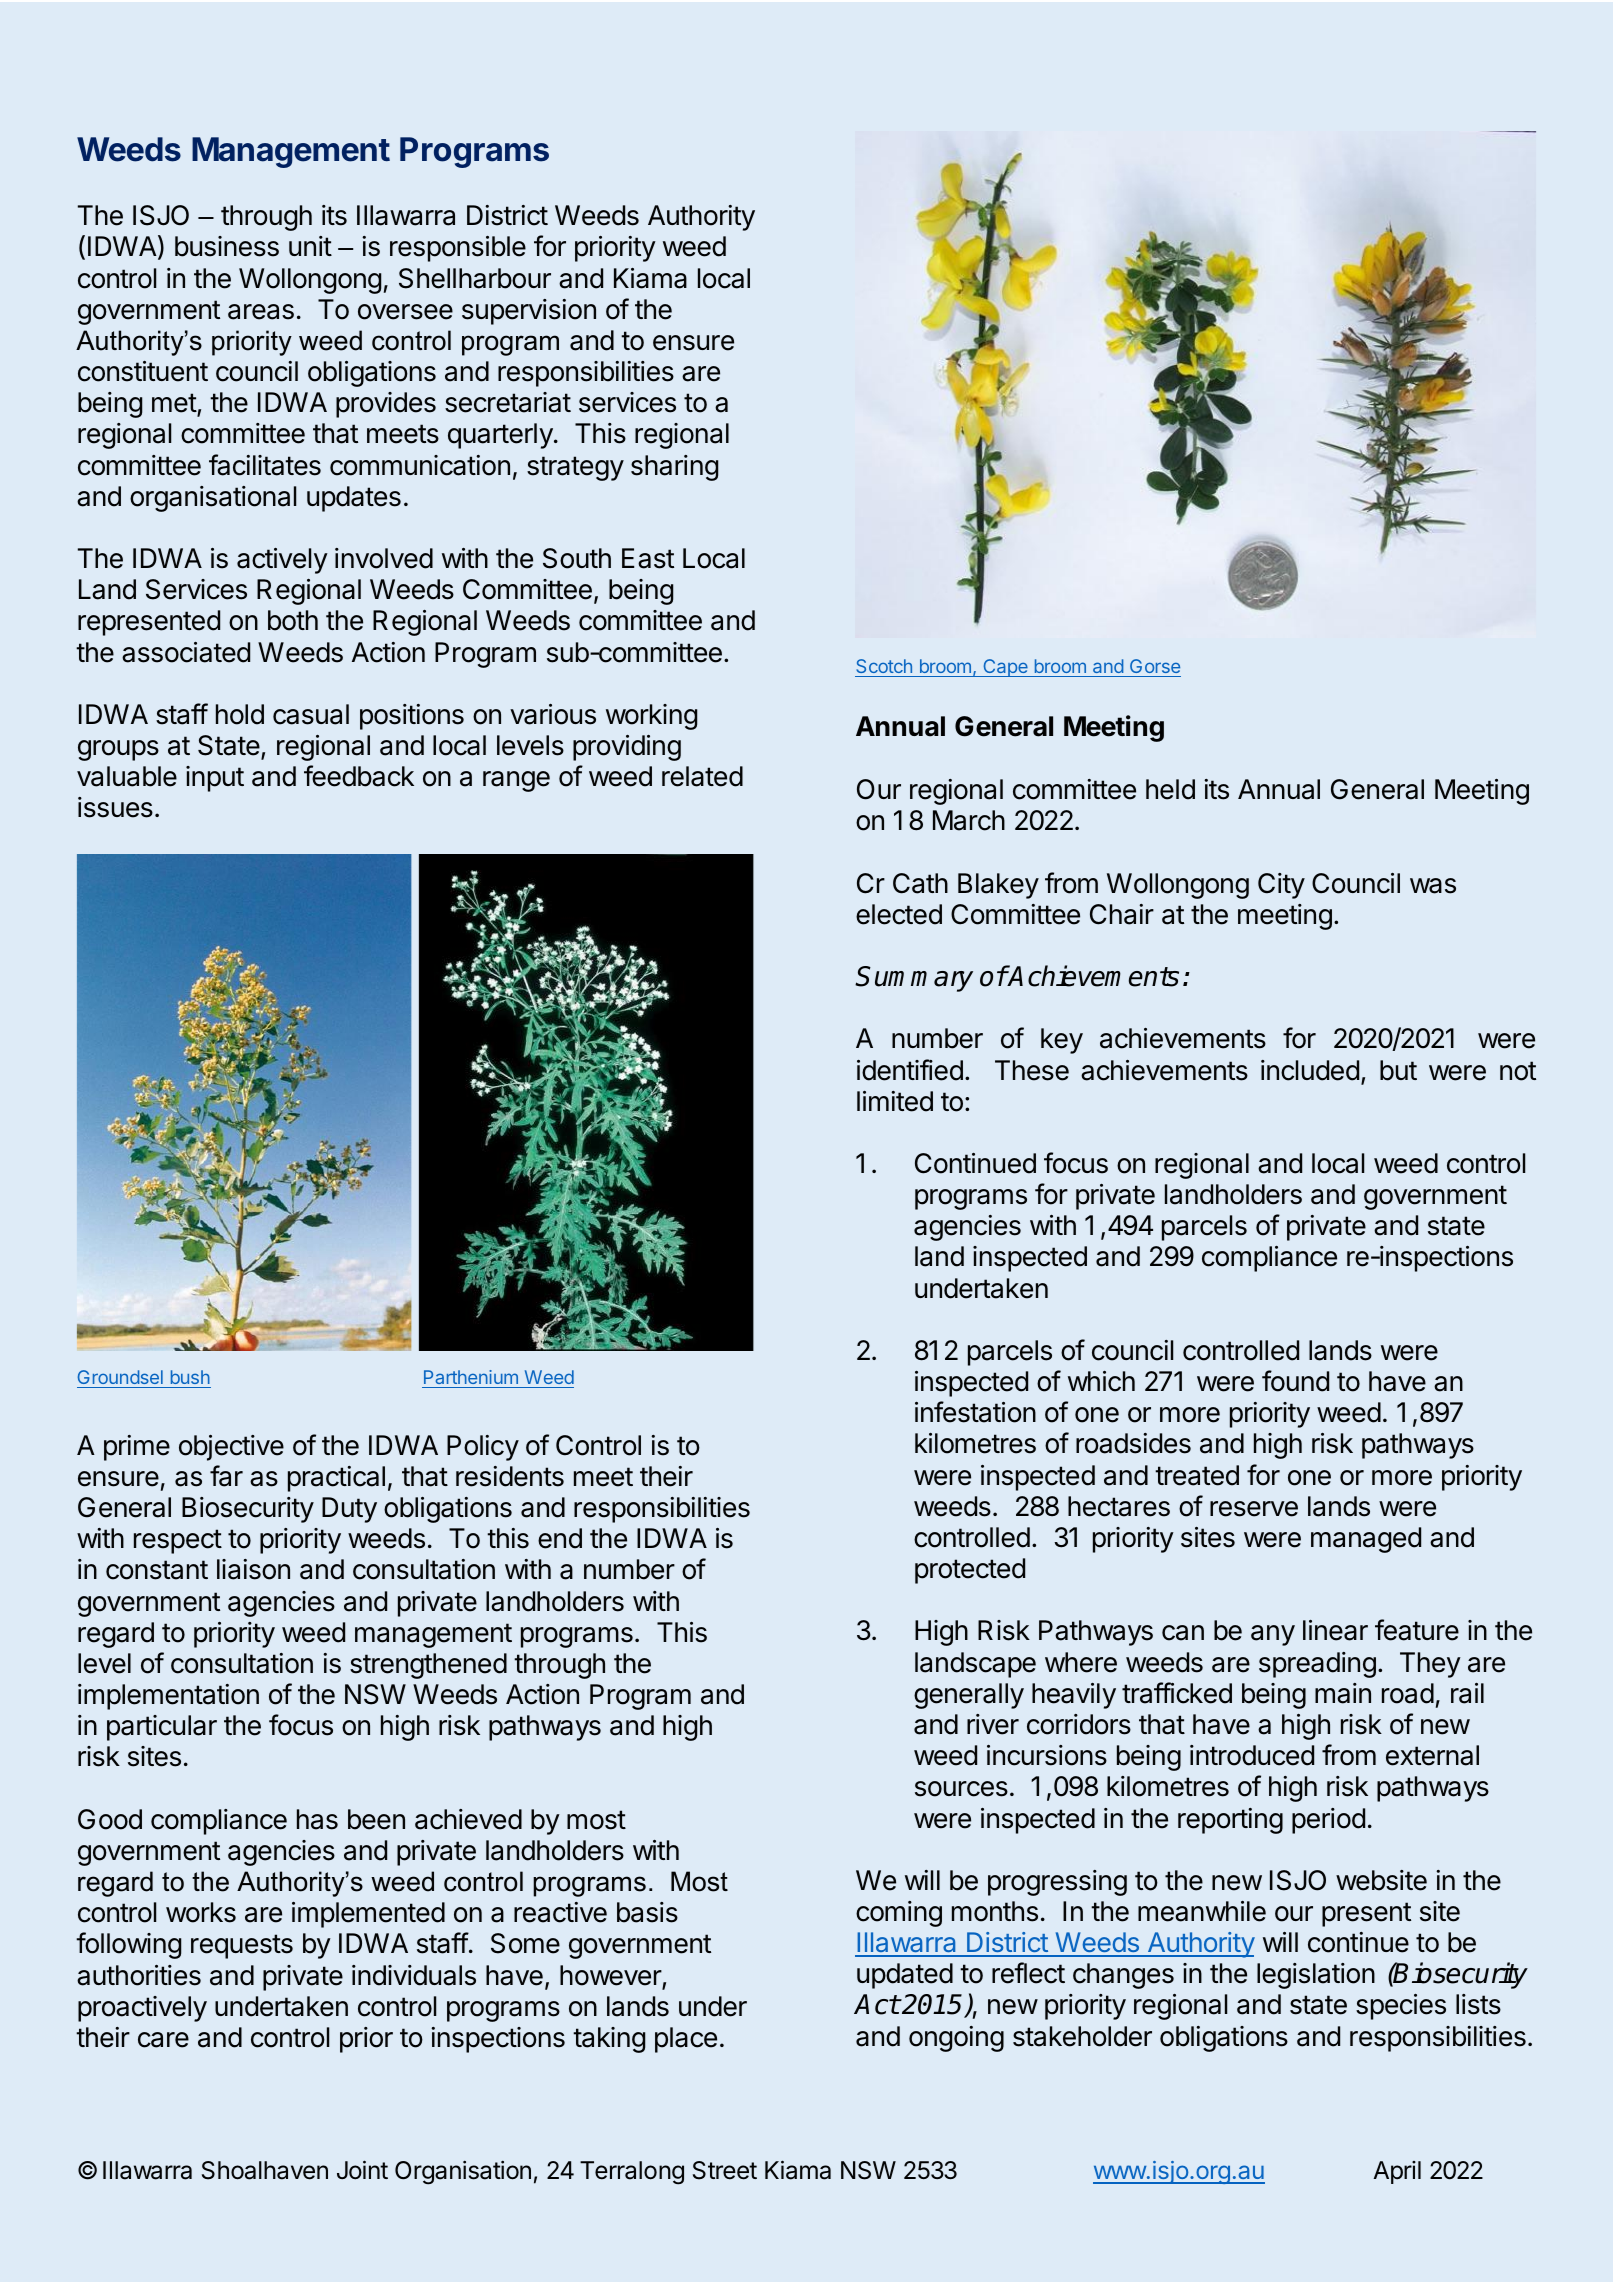 This image has width=1613, height=2282. What do you see at coordinates (349, 1510) in the image?
I see `Duty` at bounding box center [349, 1510].
